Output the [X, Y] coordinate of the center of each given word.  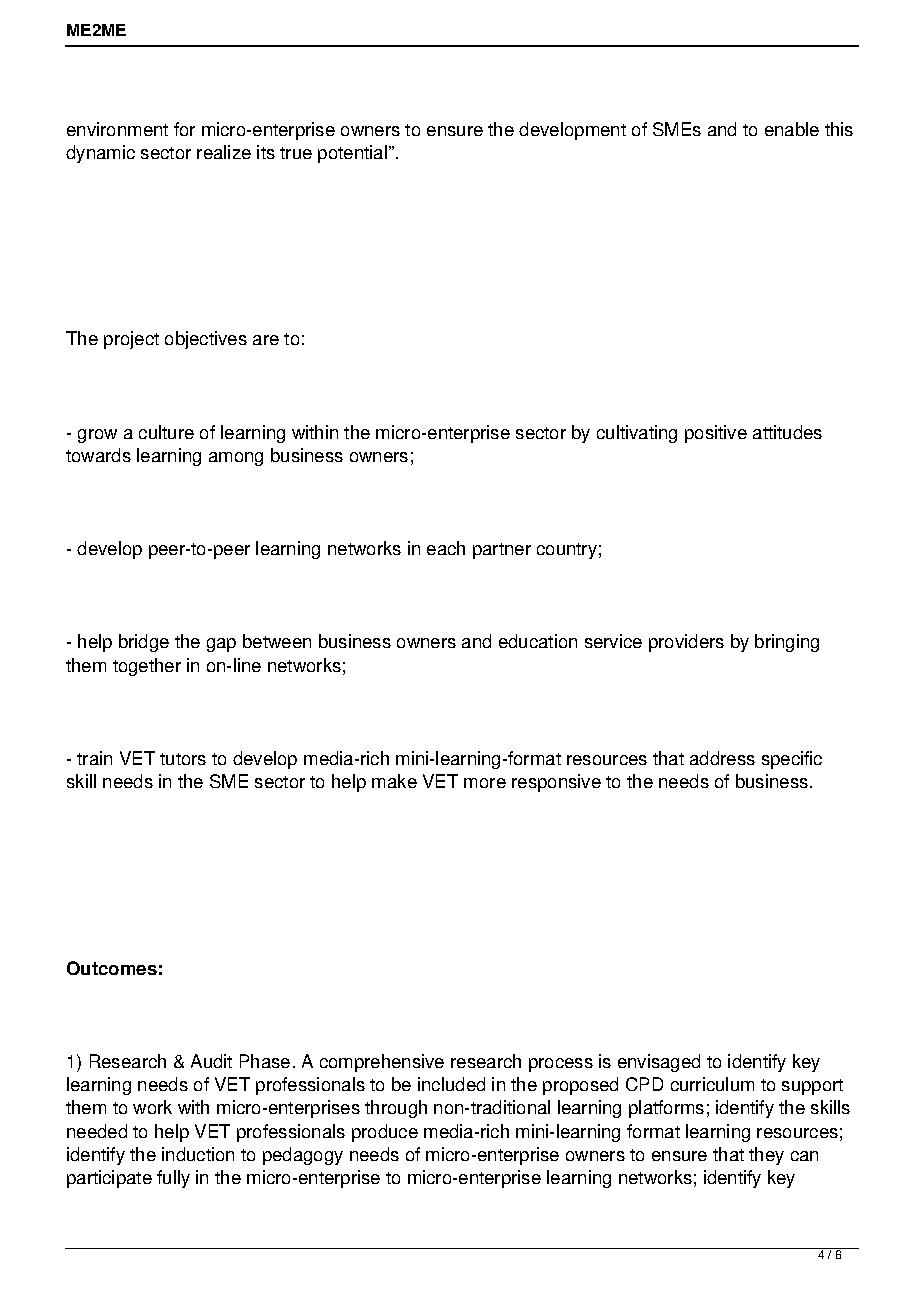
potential [354, 154]
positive [716, 434]
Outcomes [112, 968]
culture [166, 432]
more [485, 783]
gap [221, 645]
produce [385, 1133]
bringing [787, 643]
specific [792, 760]
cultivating [637, 434]
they [766, 1156]
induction [198, 1154]
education [538, 641]
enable [792, 129]
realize [224, 152]
